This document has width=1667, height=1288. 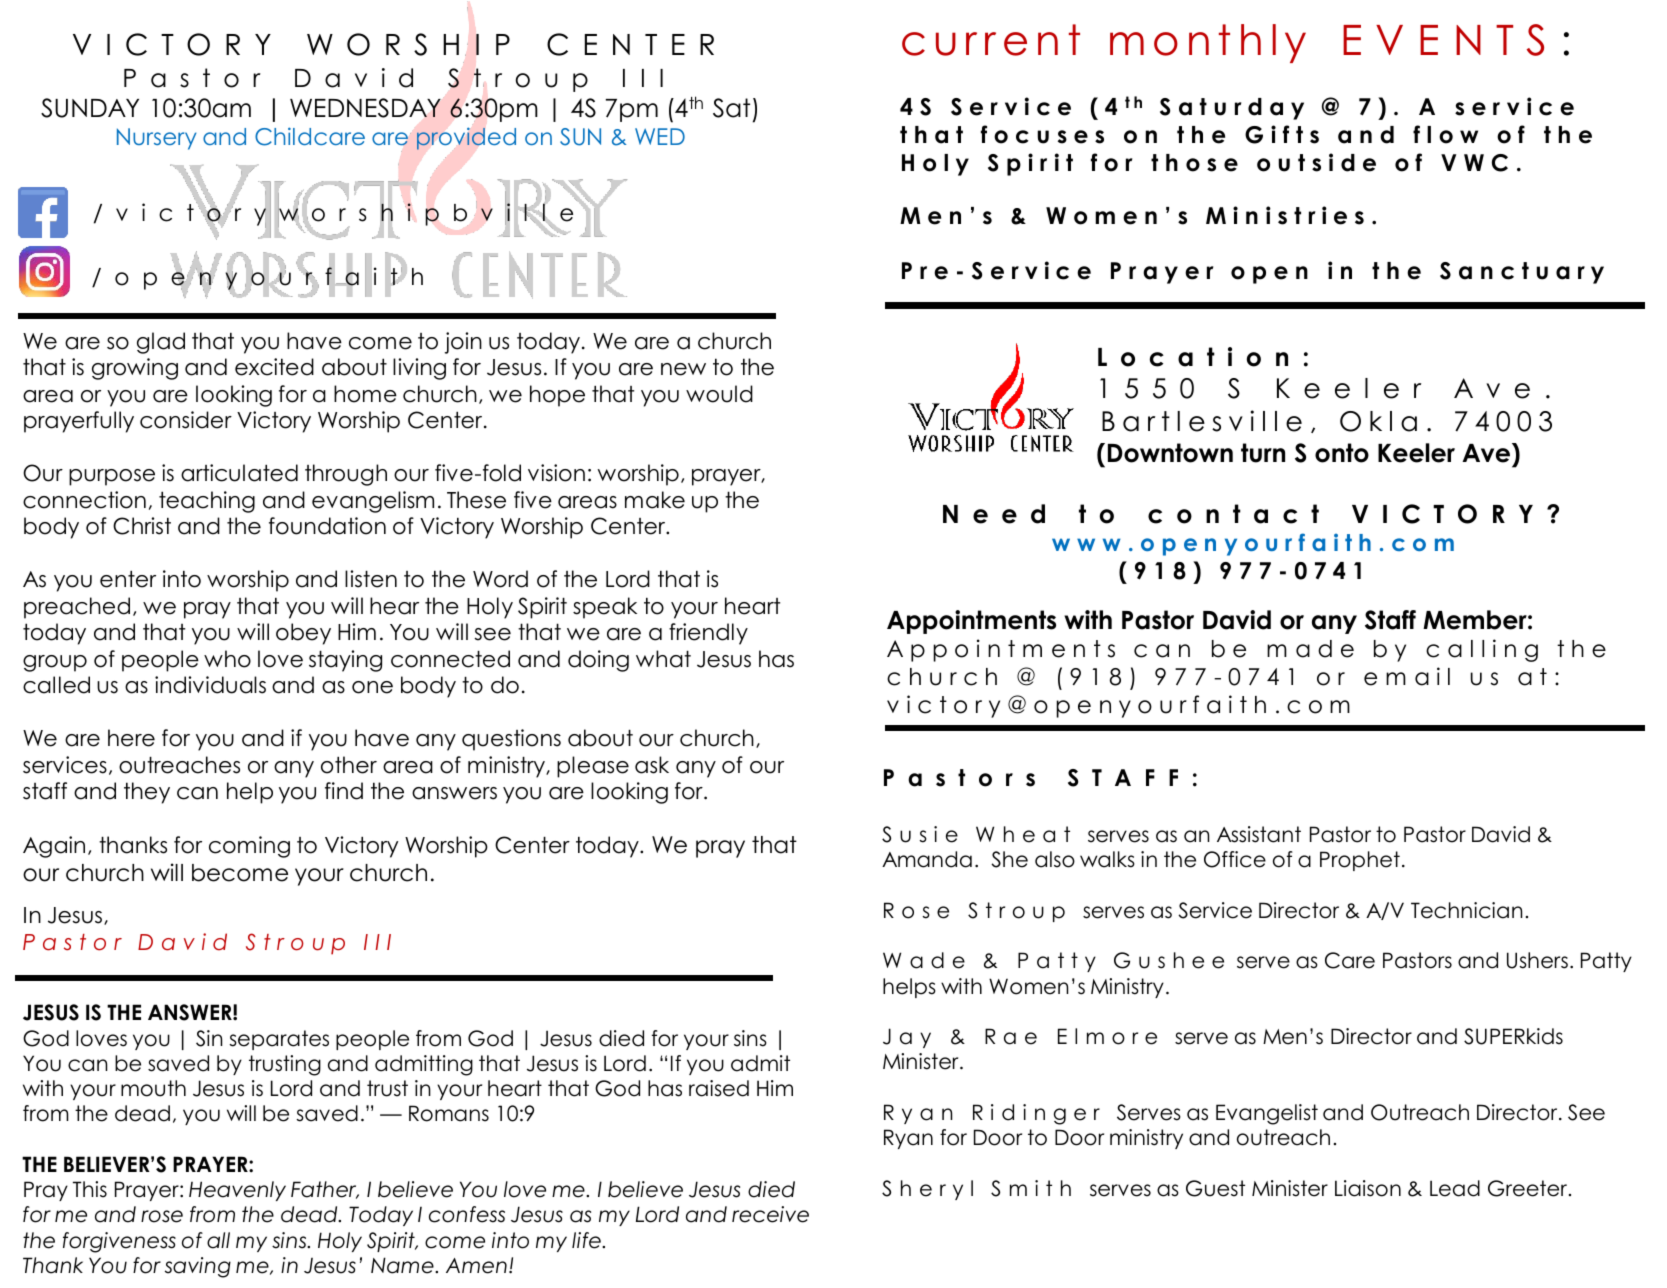 What do you see at coordinates (279, 1040) in the document?
I see `separates` at bounding box center [279, 1040].
